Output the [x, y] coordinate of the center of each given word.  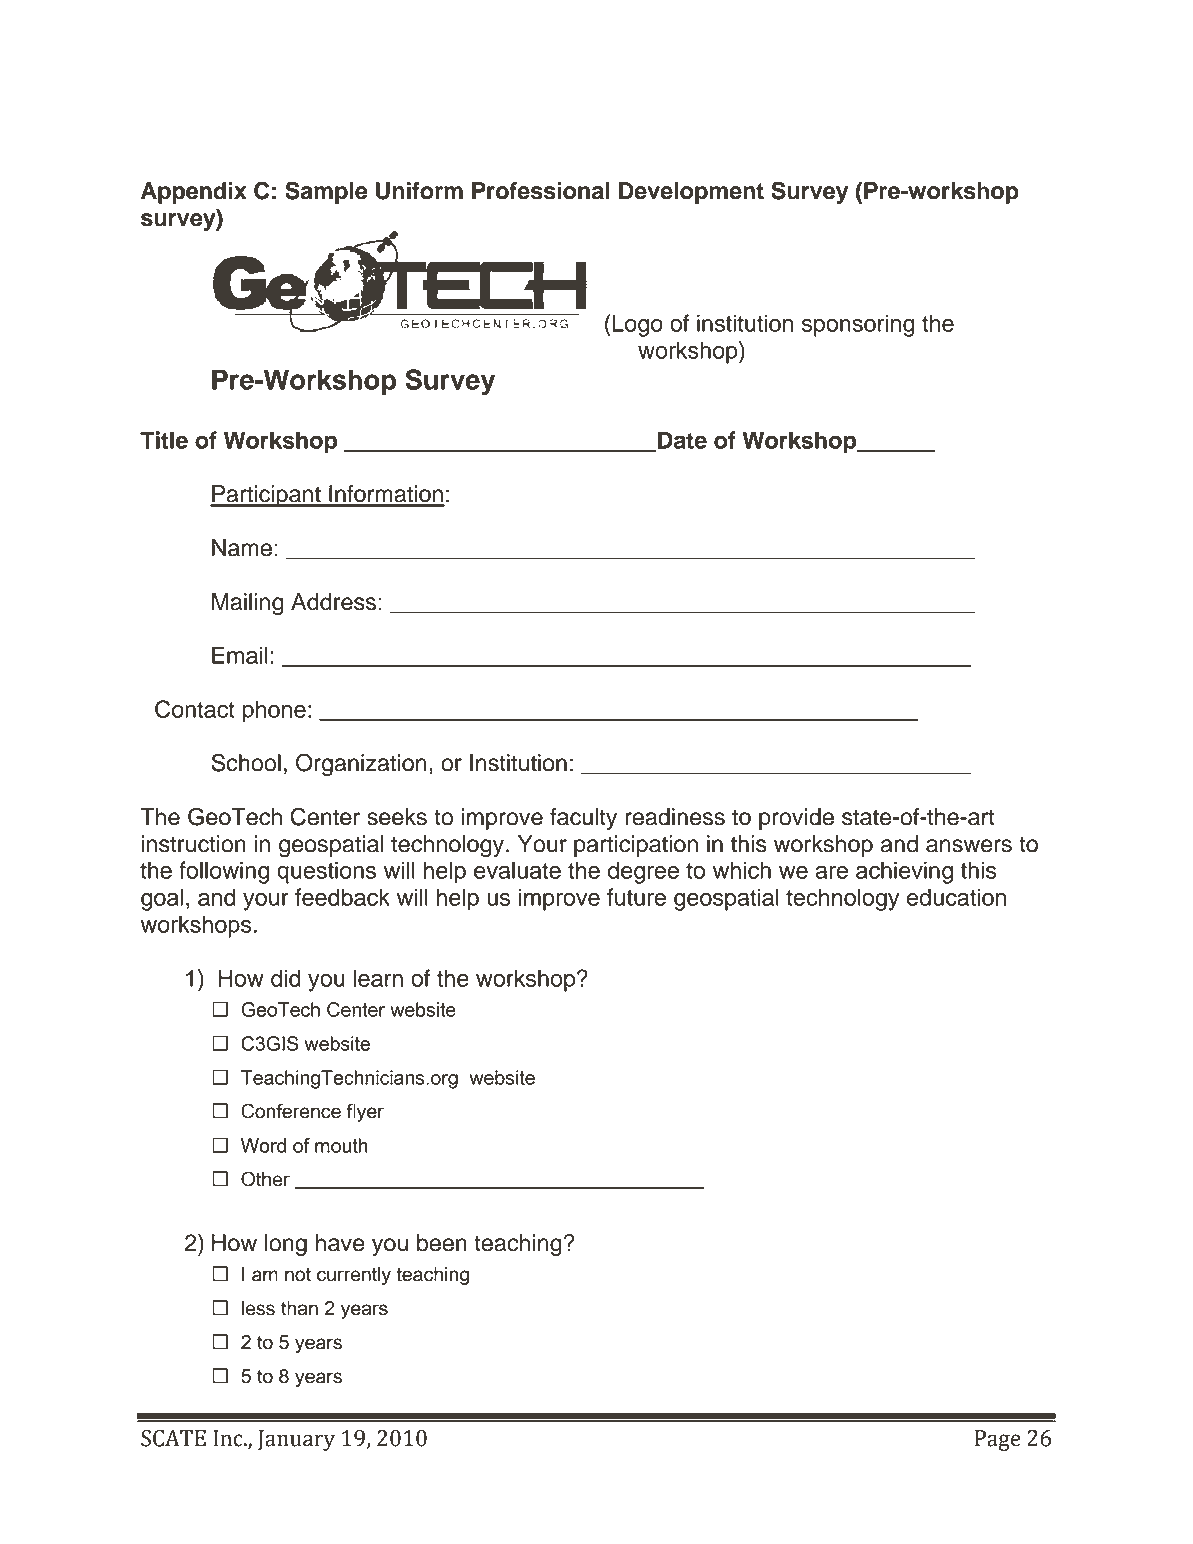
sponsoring [858, 325]
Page [998, 1440]
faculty [583, 819]
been [442, 1243]
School [246, 762]
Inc [229, 1438]
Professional [541, 191]
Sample [326, 192]
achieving [904, 872]
